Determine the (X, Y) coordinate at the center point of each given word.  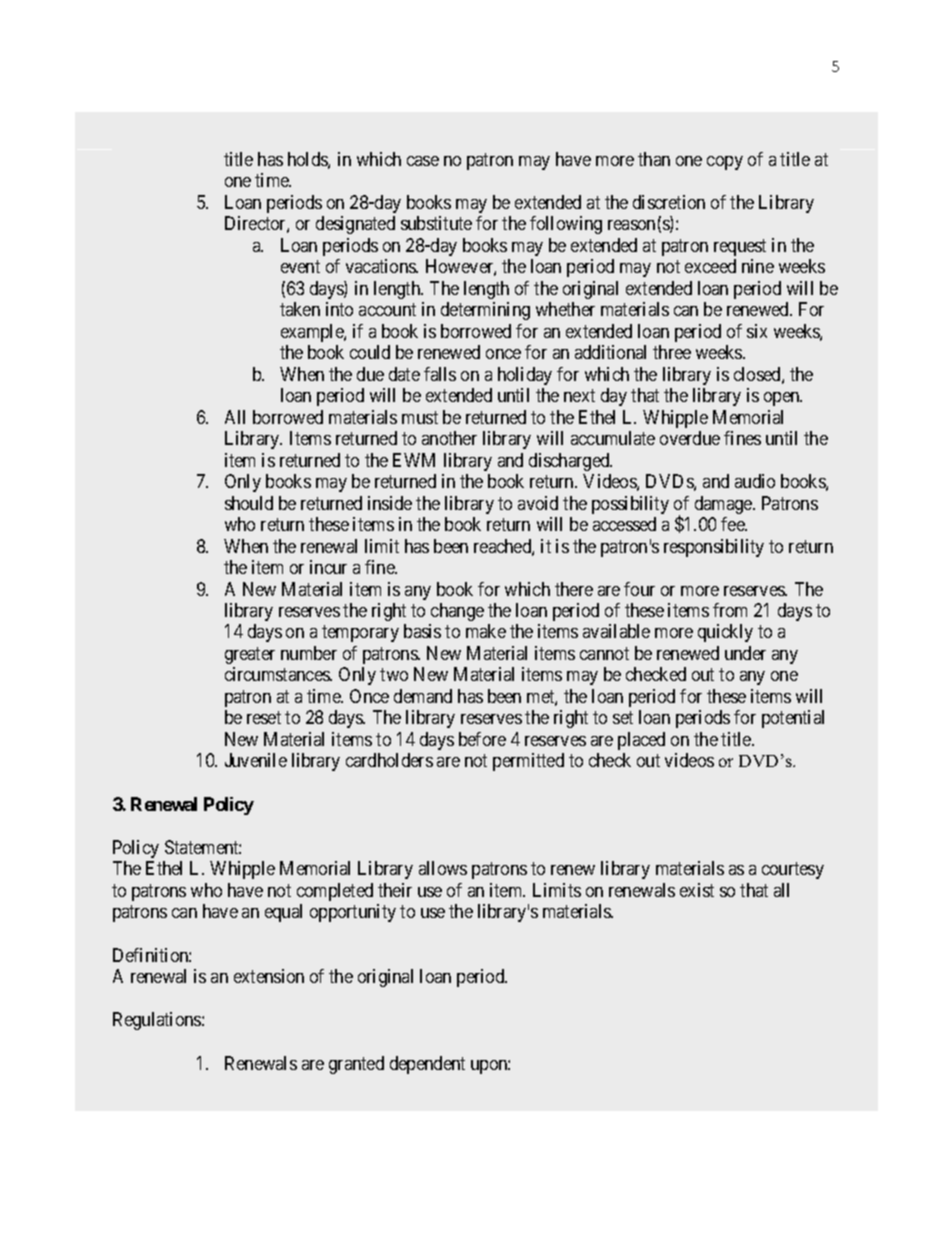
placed (641, 741)
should (249, 503)
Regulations (158, 1021)
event (300, 266)
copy (725, 163)
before (482, 739)
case (423, 161)
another (449, 438)
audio (755, 481)
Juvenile (256, 760)
